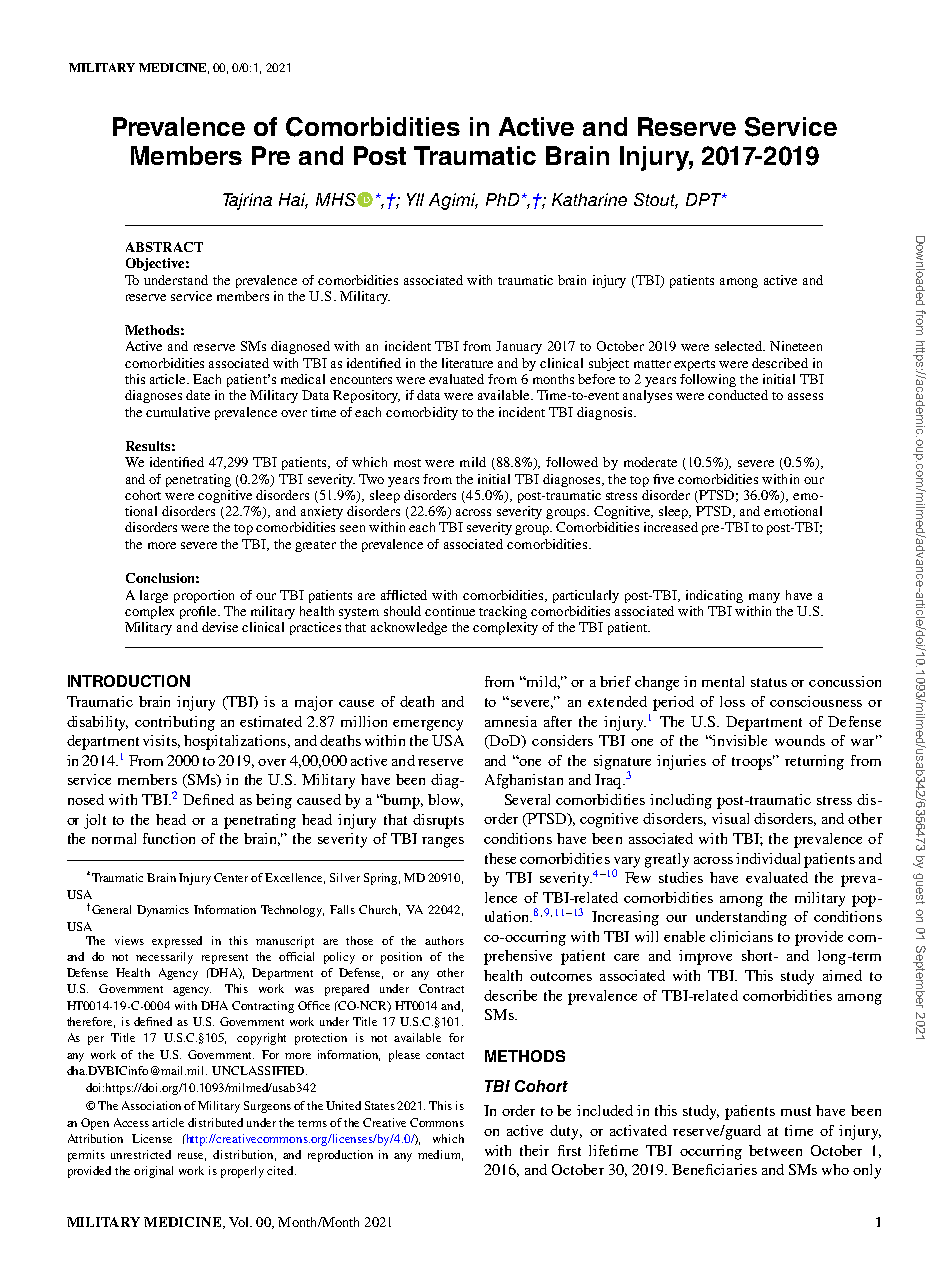 The height and width of the screenshot is (1276, 952). Describe the element at coordinates (192, 1157) in the screenshot. I see `reuse` at that location.
